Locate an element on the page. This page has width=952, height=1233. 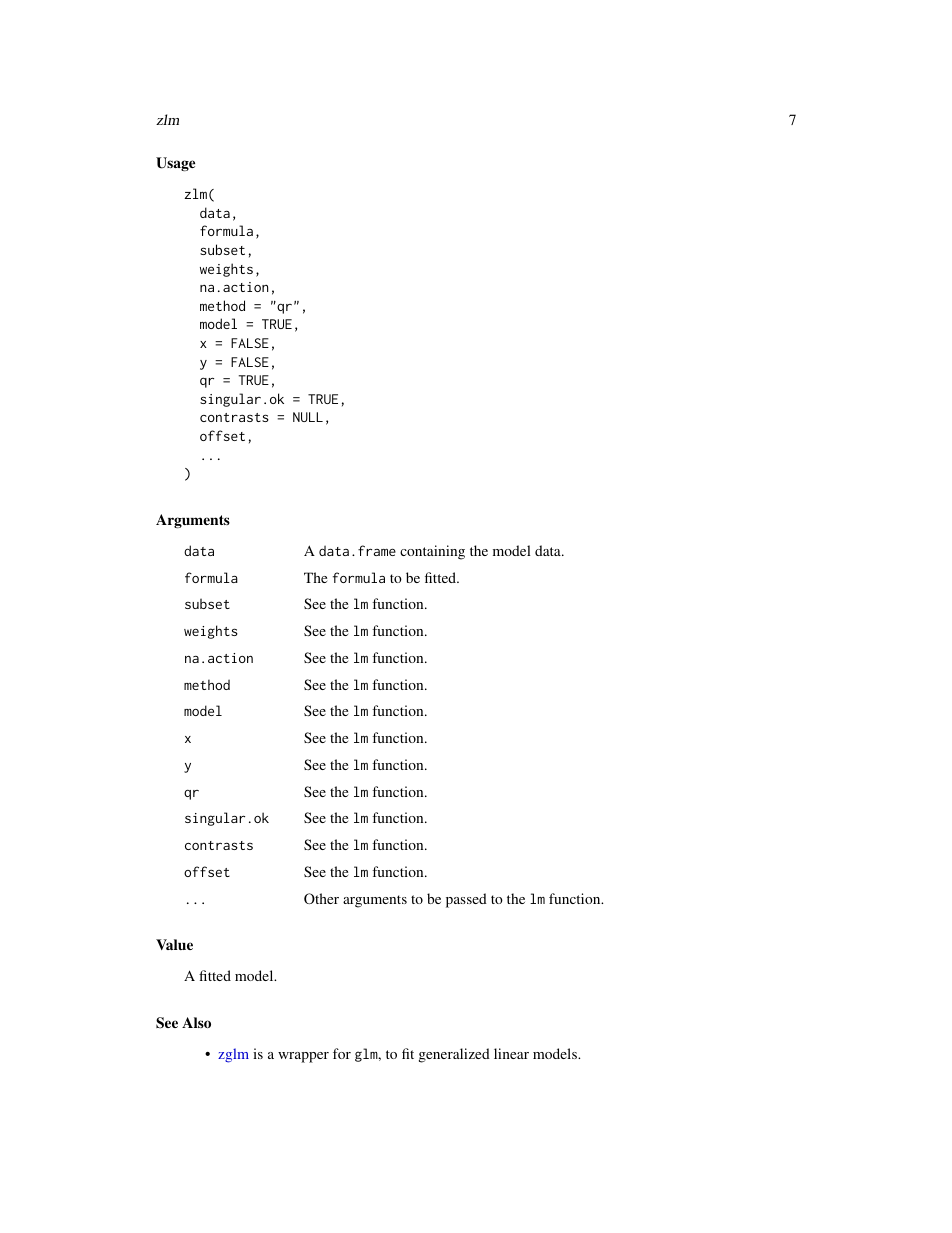
linear is located at coordinates (511, 1053).
